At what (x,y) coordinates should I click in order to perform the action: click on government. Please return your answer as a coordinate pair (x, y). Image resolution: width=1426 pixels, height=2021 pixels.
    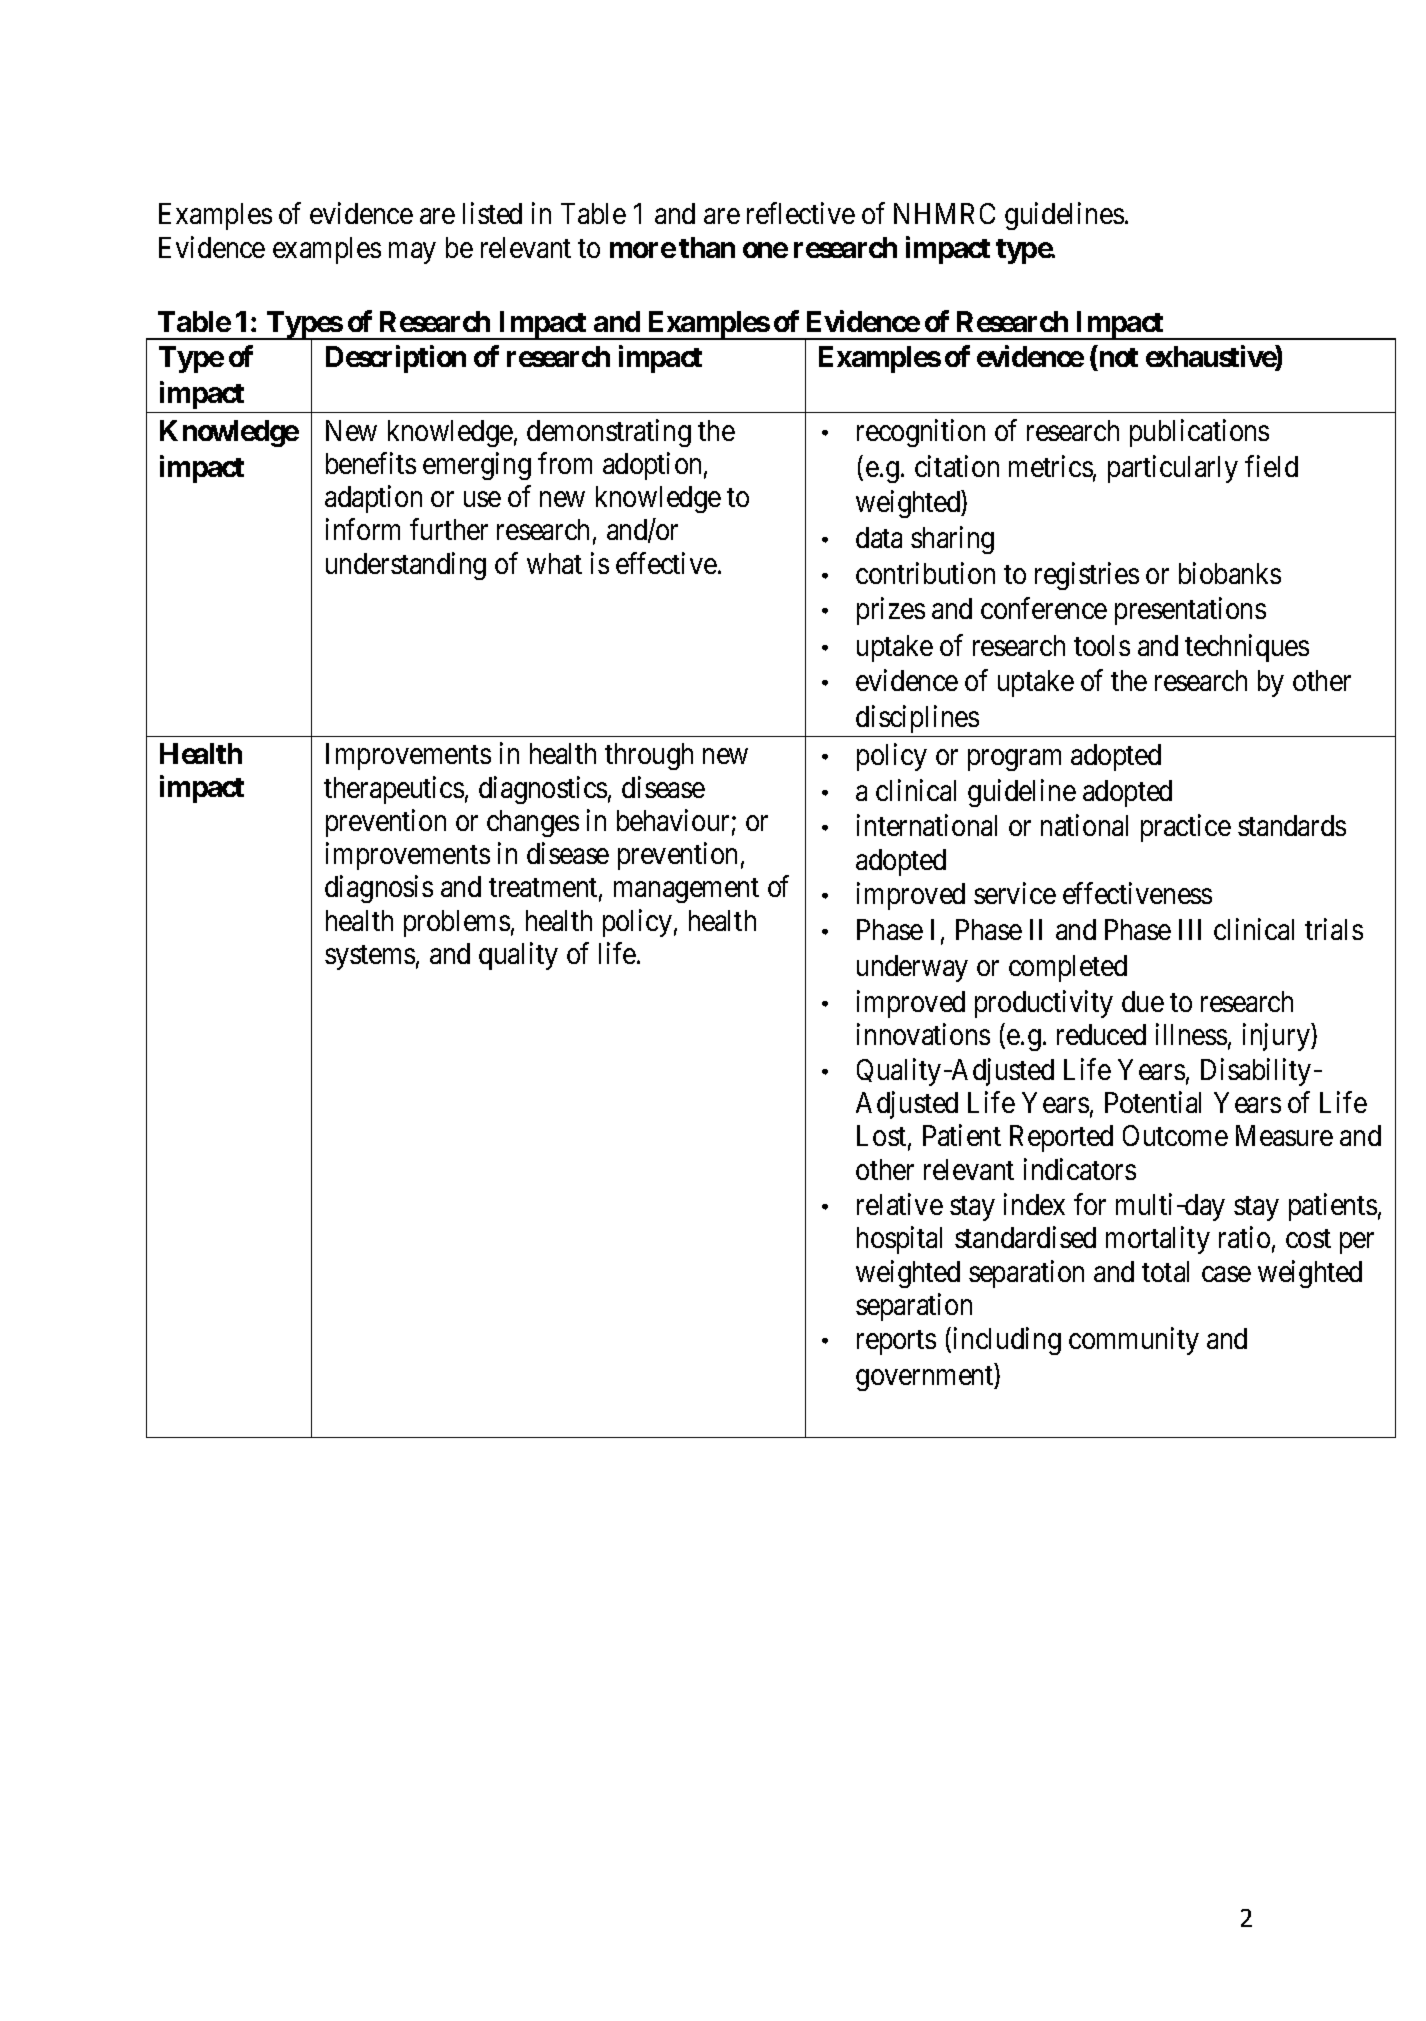
    Looking at the image, I should click on (926, 1379).
